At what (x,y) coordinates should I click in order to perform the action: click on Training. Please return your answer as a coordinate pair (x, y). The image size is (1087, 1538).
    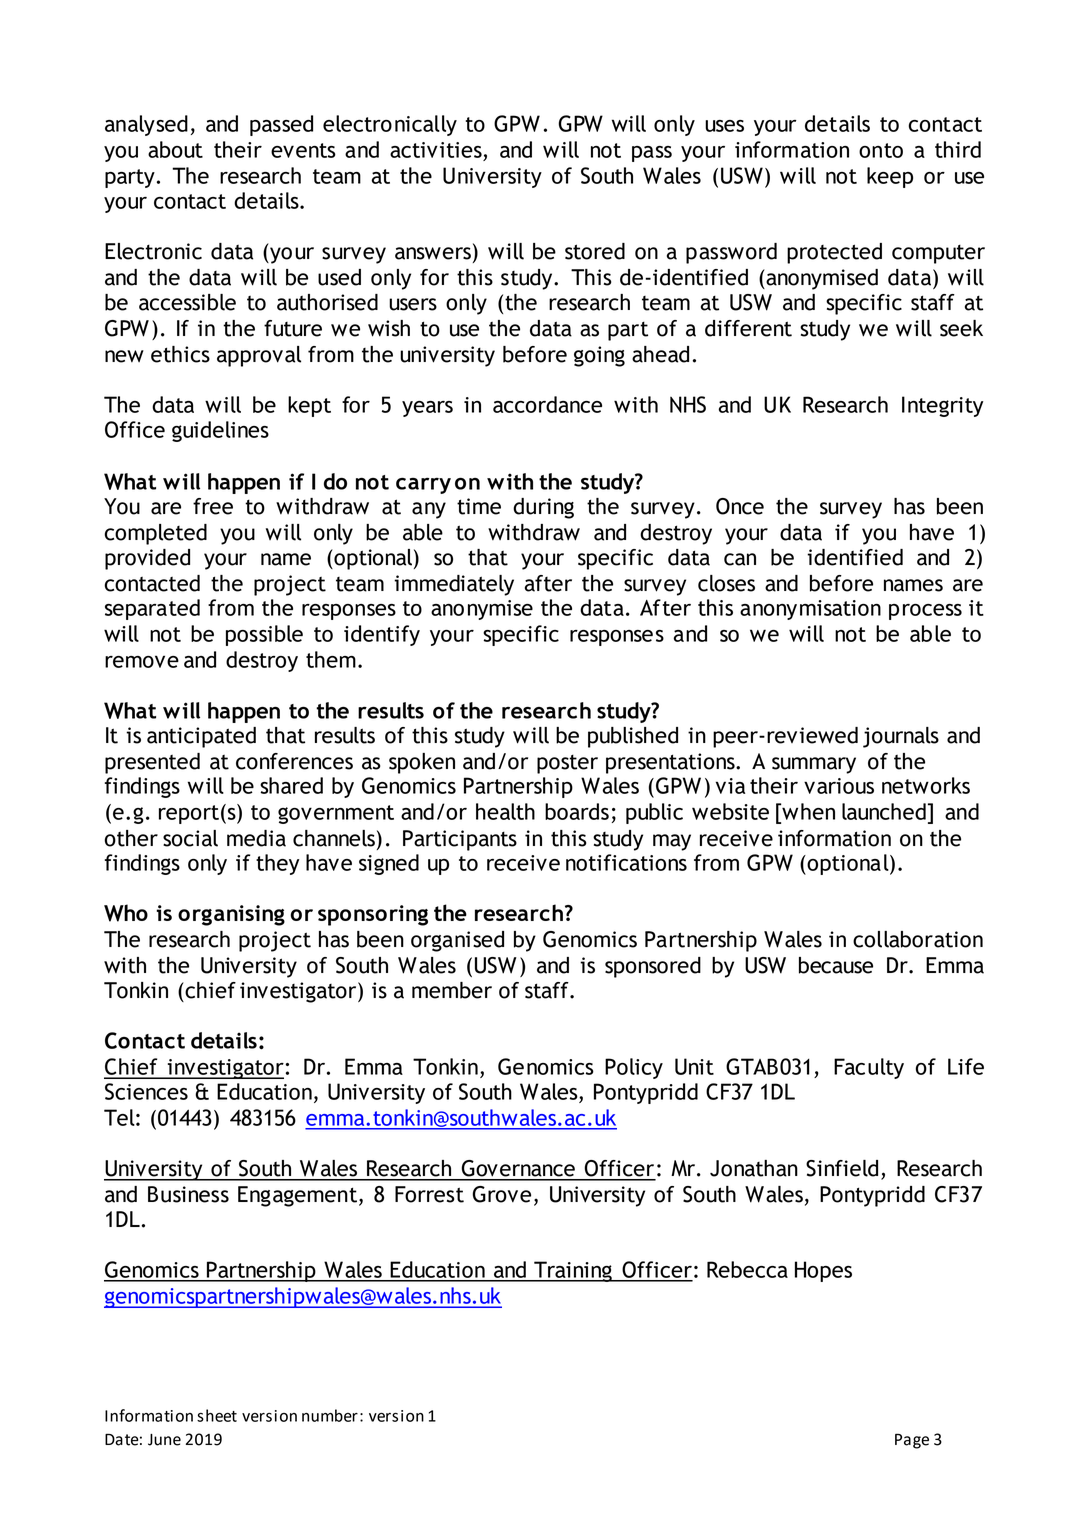
    Looking at the image, I should click on (573, 1271).
